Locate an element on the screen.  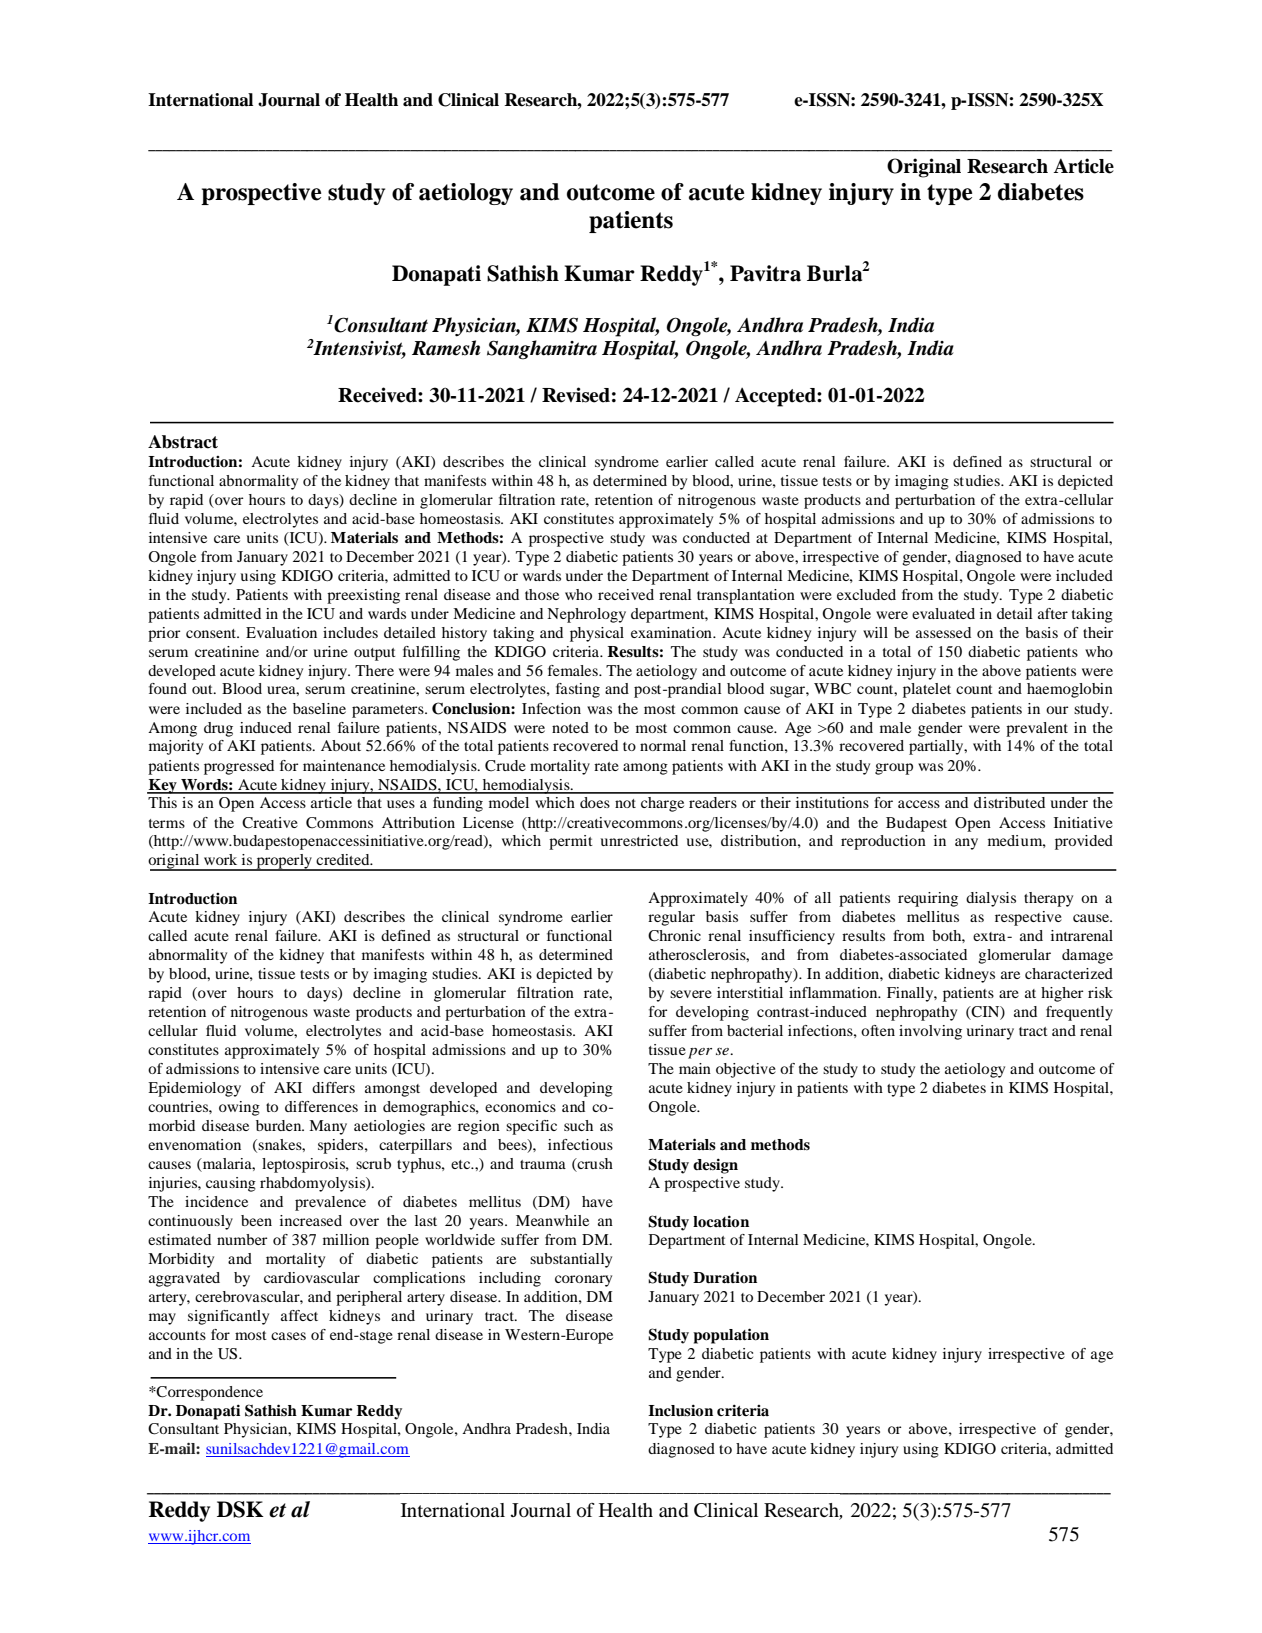
DSK is located at coordinates (240, 1509).
